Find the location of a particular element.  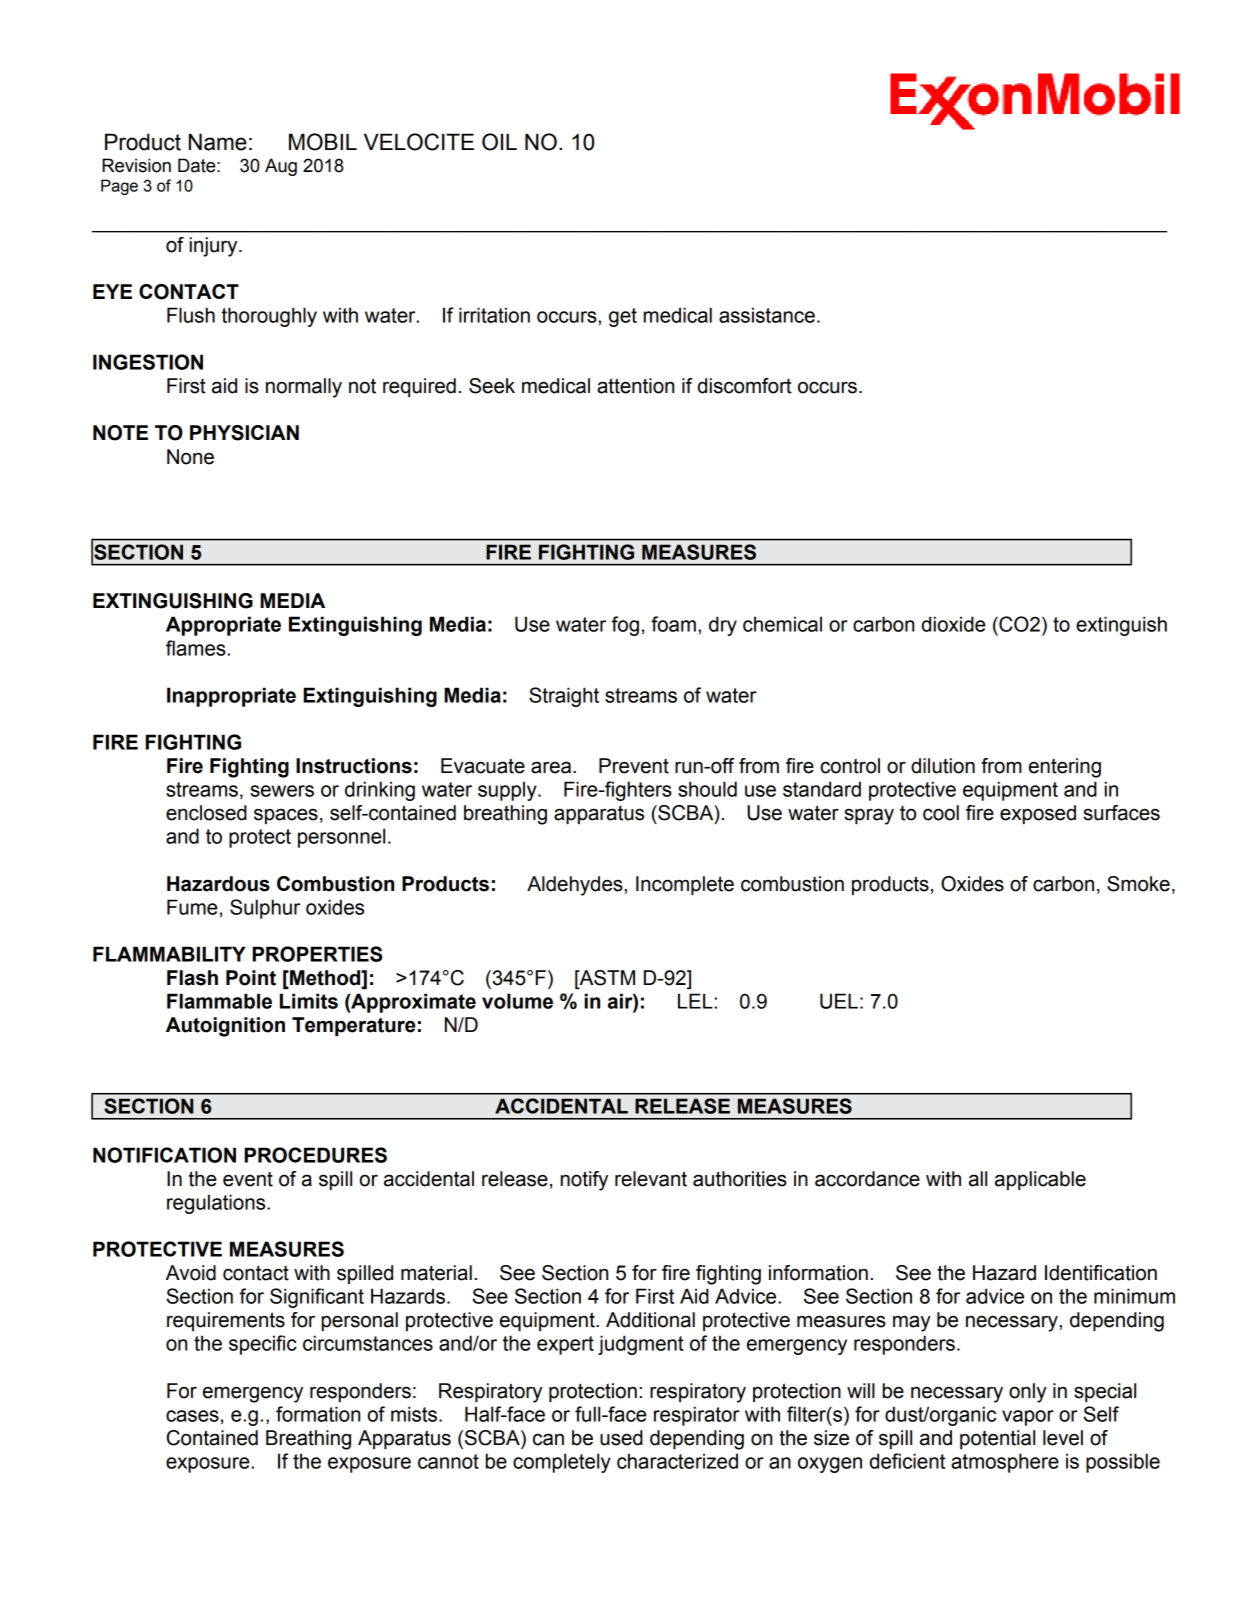

enclosed is located at coordinates (206, 813).
